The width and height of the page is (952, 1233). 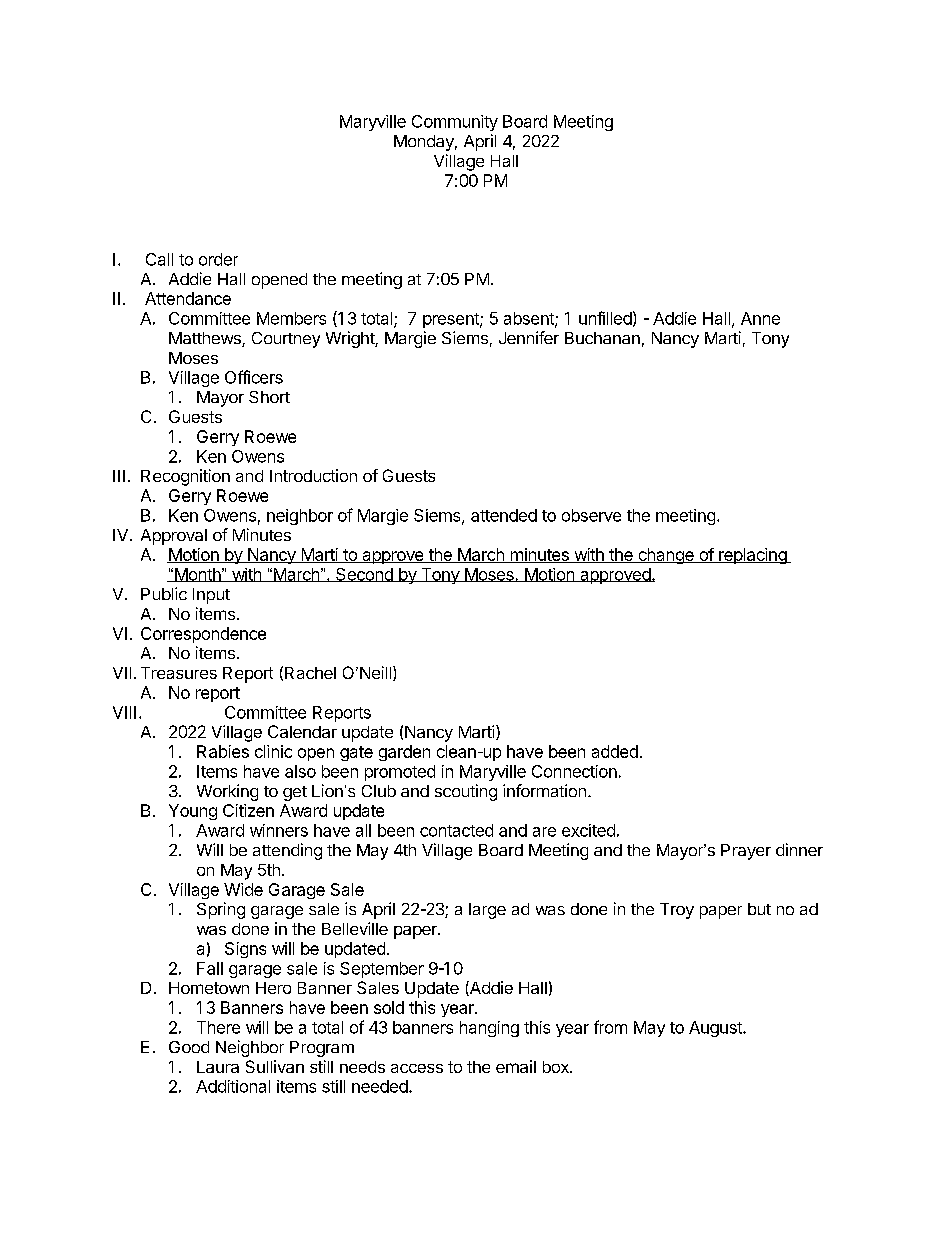 I want to click on Recognition, so click(x=185, y=477).
